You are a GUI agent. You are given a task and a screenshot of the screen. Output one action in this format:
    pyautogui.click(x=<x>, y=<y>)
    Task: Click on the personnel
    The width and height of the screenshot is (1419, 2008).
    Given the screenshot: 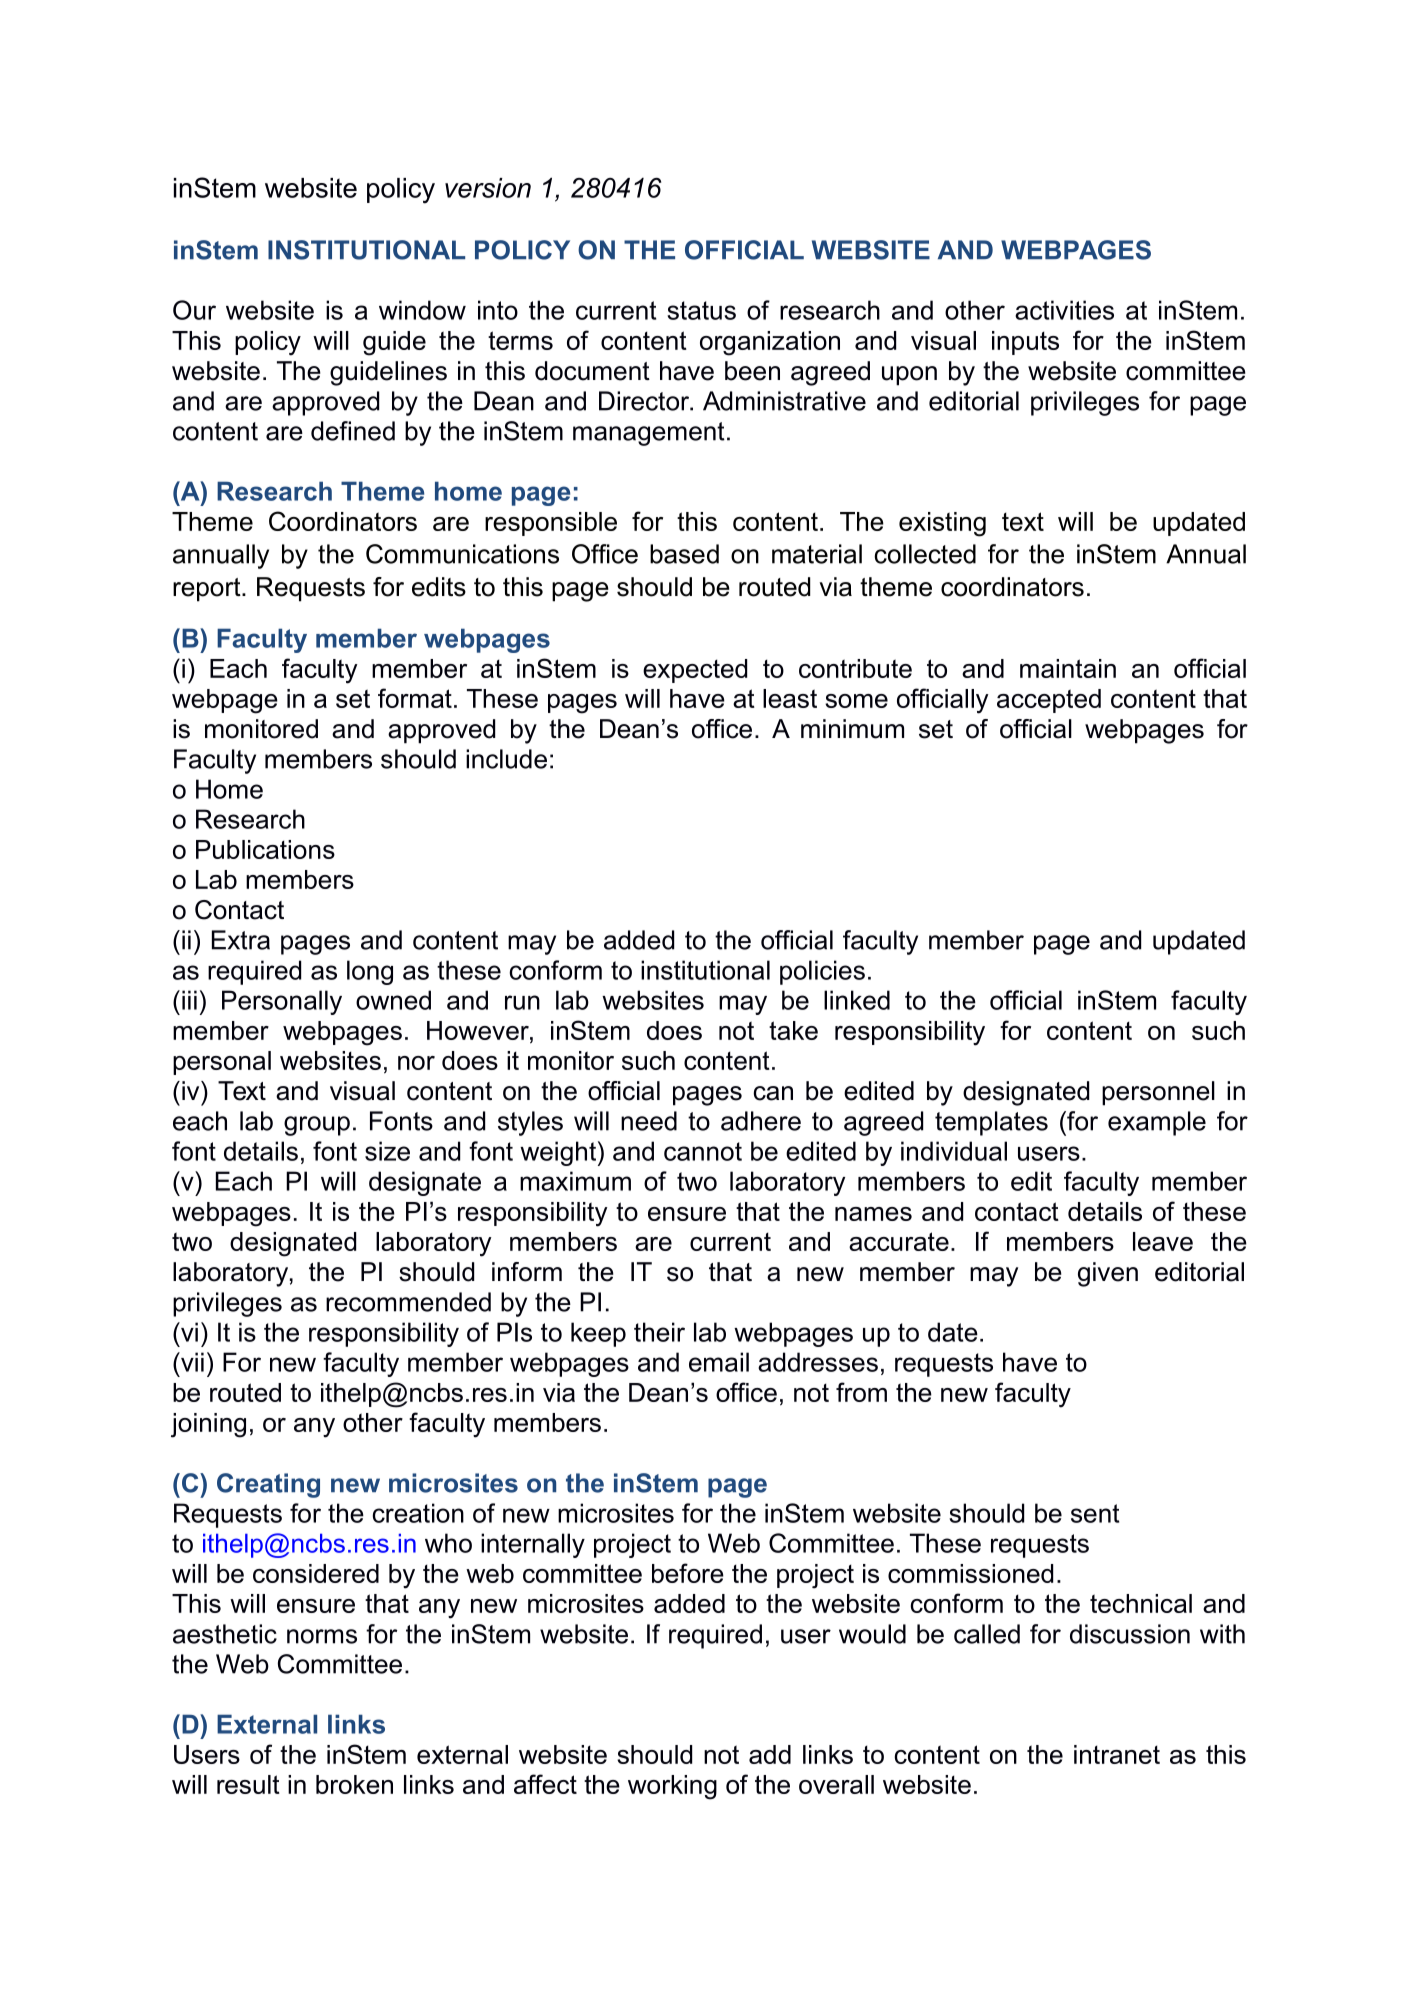 What is the action you would take?
    pyautogui.click(x=1158, y=1093)
